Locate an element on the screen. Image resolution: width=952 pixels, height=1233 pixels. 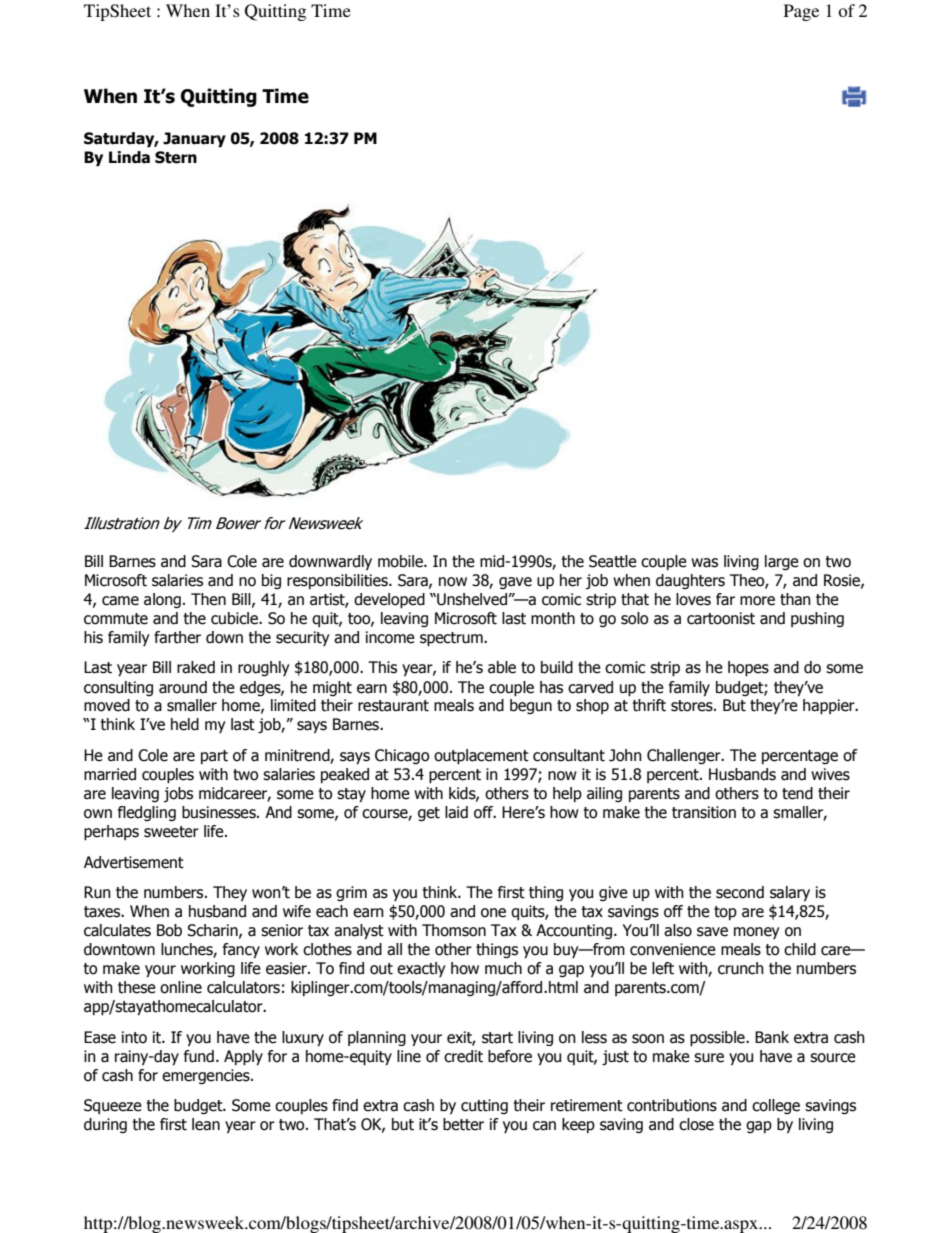
gave is located at coordinates (515, 583).
